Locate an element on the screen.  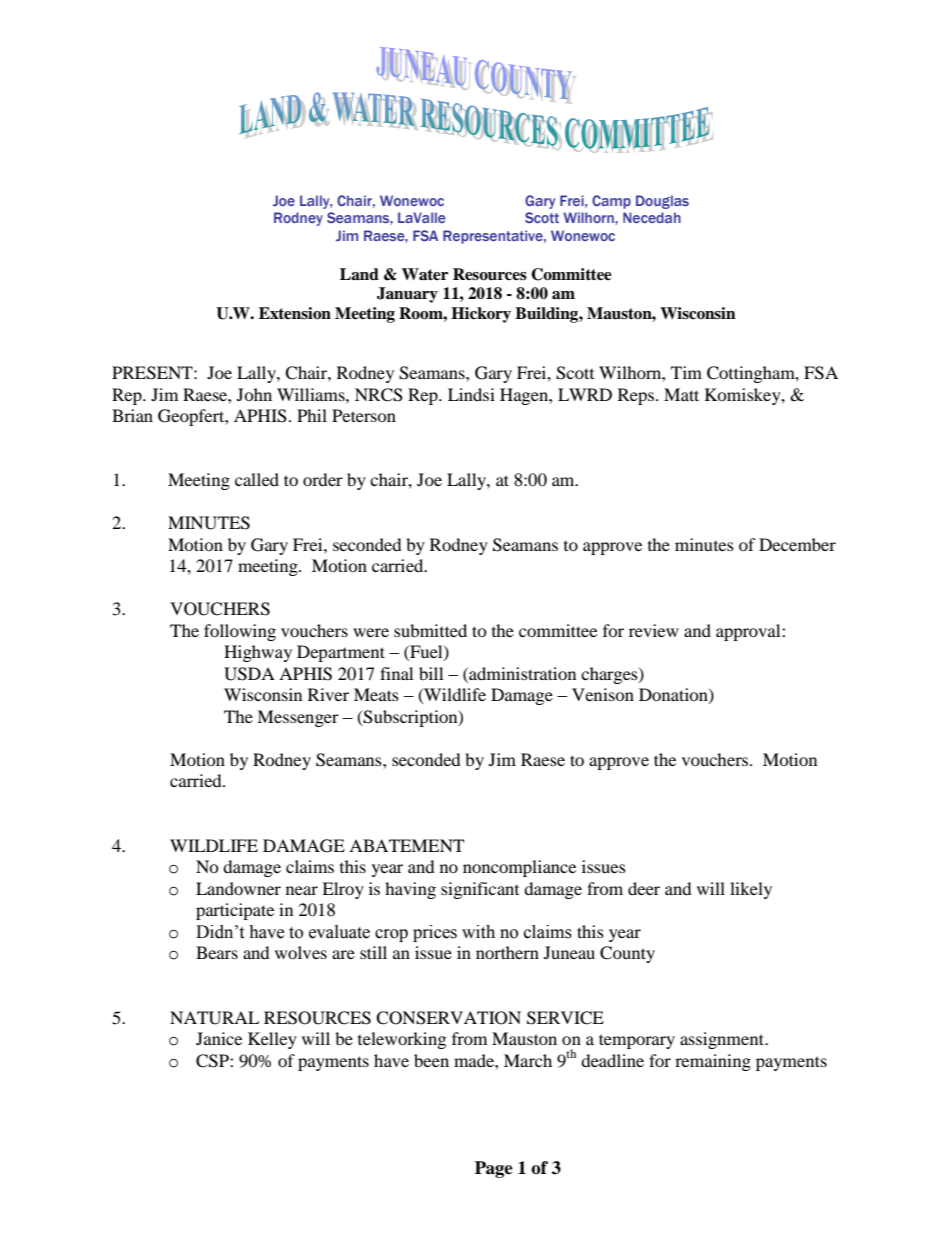
with is located at coordinates (478, 932).
